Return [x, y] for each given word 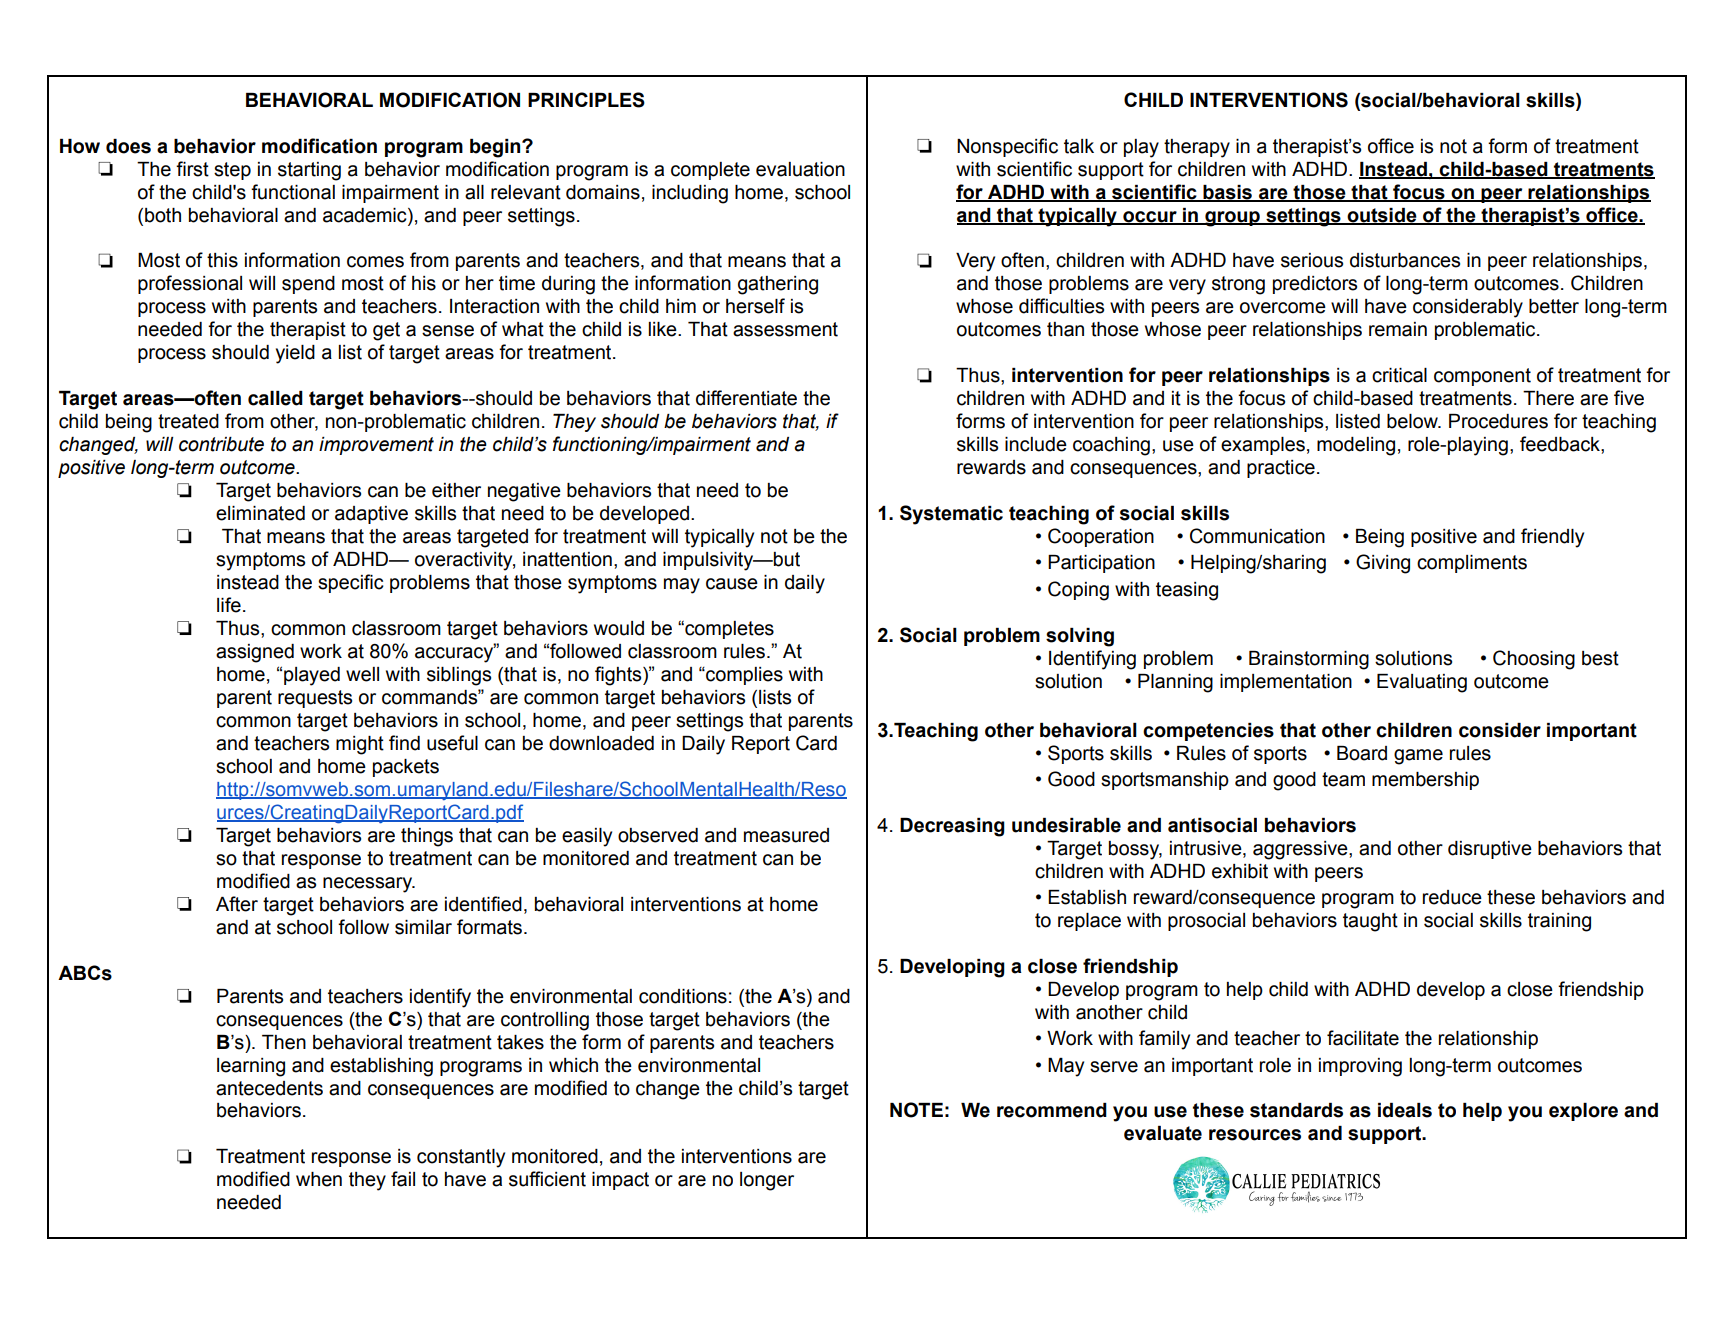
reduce [1452, 897]
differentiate [746, 398]
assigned [255, 653]
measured [786, 835]
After [237, 904]
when [319, 1179]
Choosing [1534, 660]
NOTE [916, 1110]
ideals [1405, 1110]
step [232, 171]
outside [1382, 216]
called [275, 398]
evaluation [800, 169]
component [1482, 377]
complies [743, 676]
